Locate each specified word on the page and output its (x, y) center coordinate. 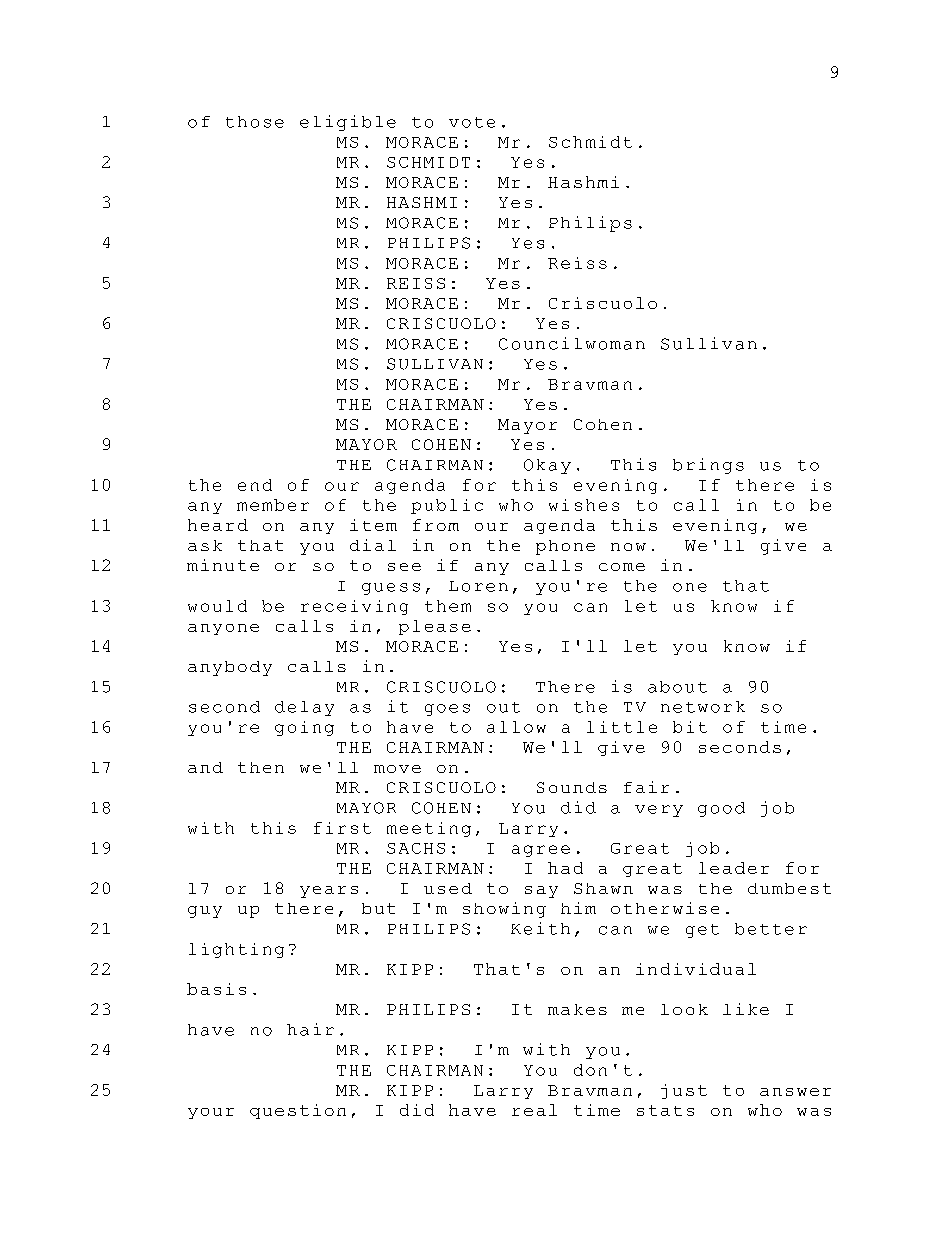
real (534, 1110)
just (684, 1091)
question (298, 1111)
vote (472, 122)
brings (708, 466)
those (255, 122)
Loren (478, 586)
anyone (223, 629)
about (677, 687)
